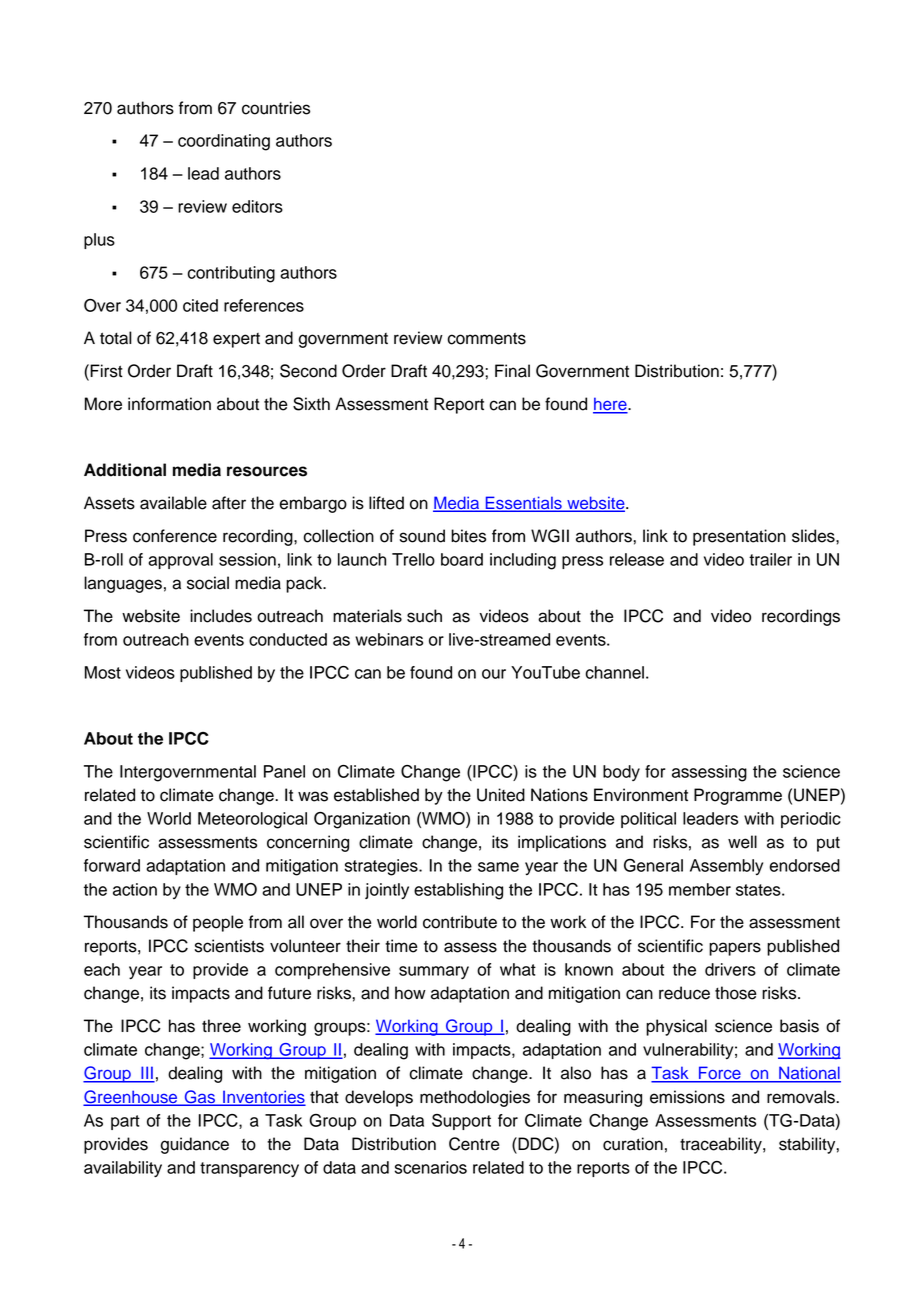 The height and width of the image is (1309, 924). I want to click on coordinating, so click(224, 142).
